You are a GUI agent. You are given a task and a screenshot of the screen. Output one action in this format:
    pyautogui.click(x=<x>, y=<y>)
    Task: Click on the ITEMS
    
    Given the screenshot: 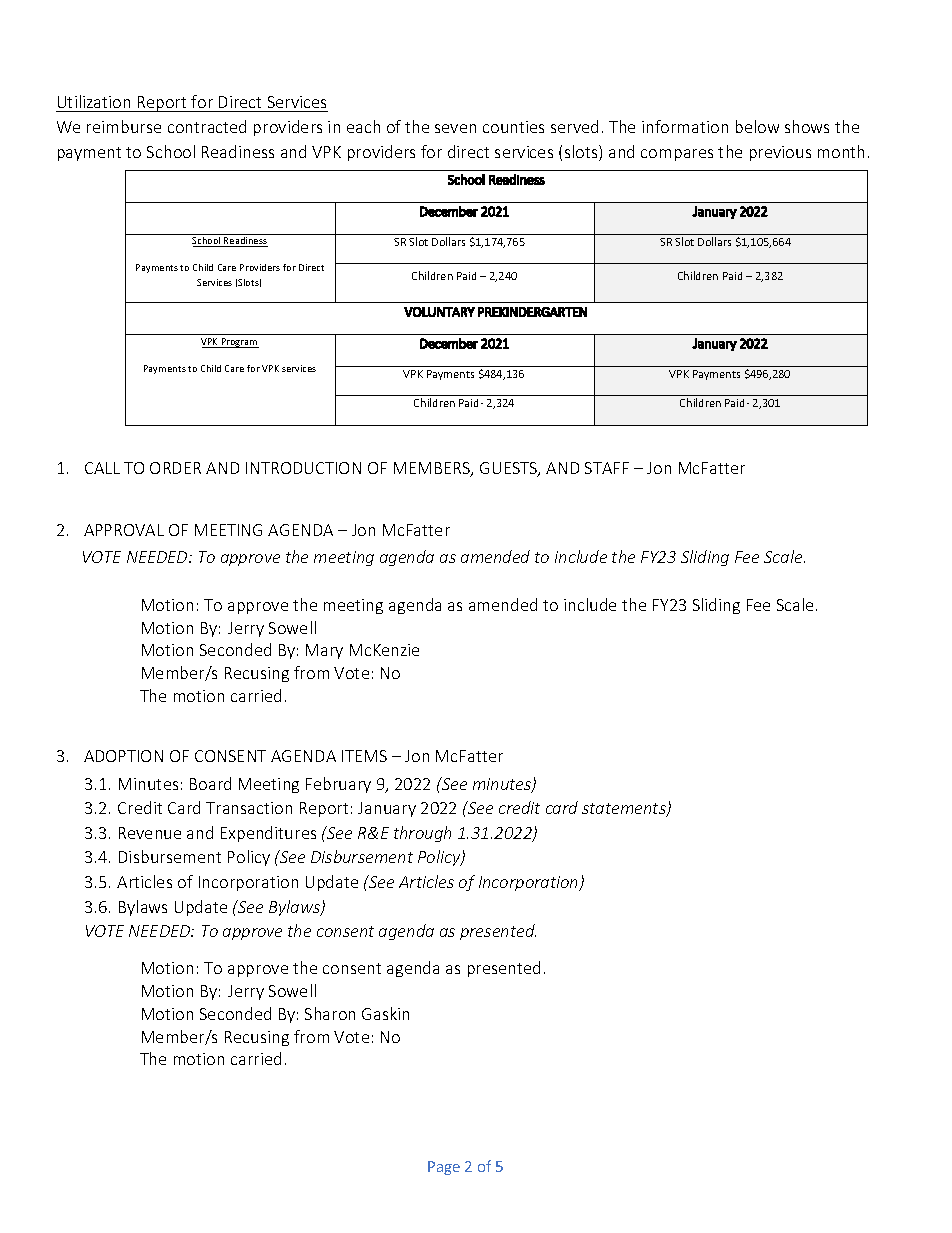 What is the action you would take?
    pyautogui.click(x=364, y=756)
